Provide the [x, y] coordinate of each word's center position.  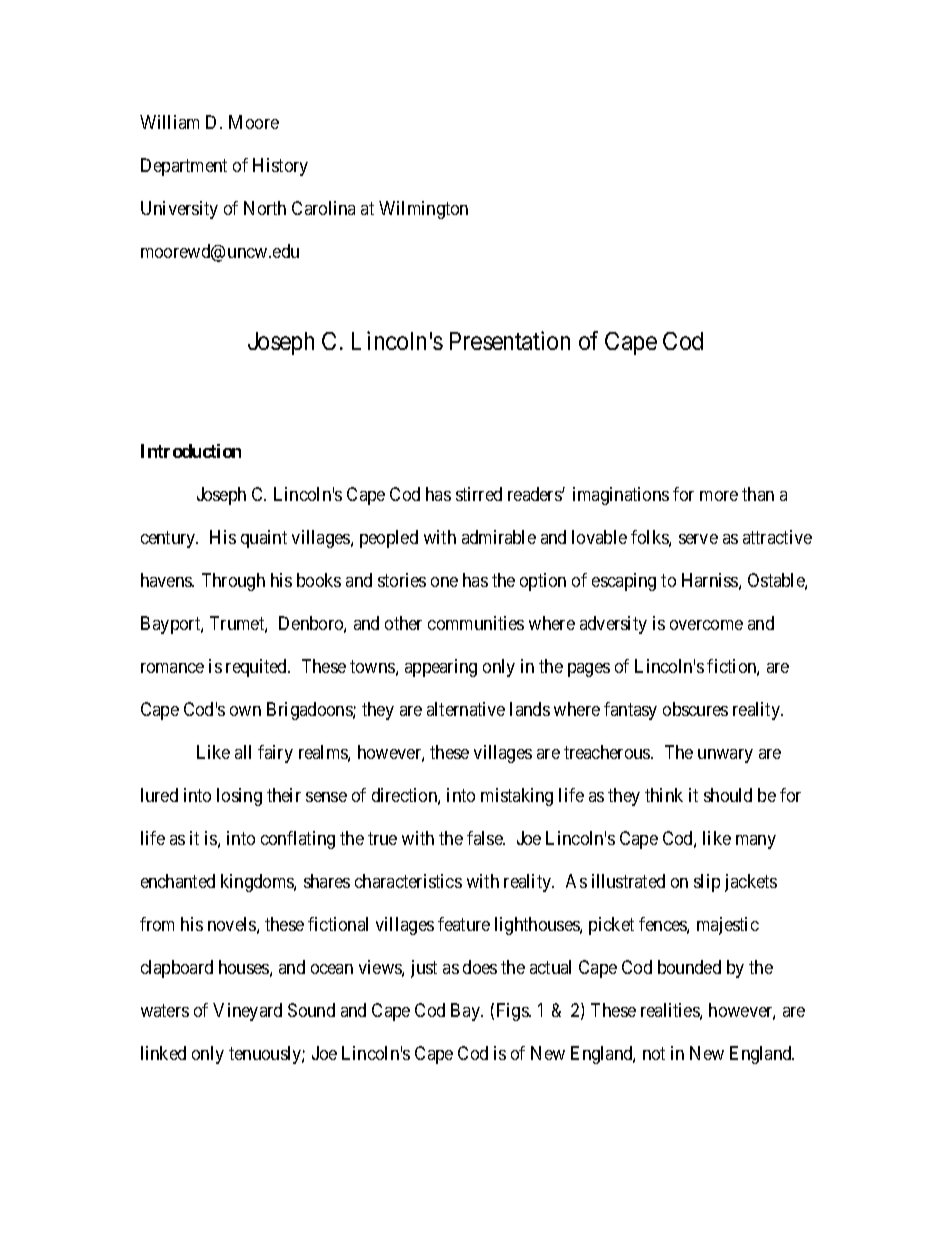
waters [165, 1010]
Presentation [510, 340]
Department [184, 167]
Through [233, 582]
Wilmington [423, 210]
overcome [706, 625]
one [444, 582]
